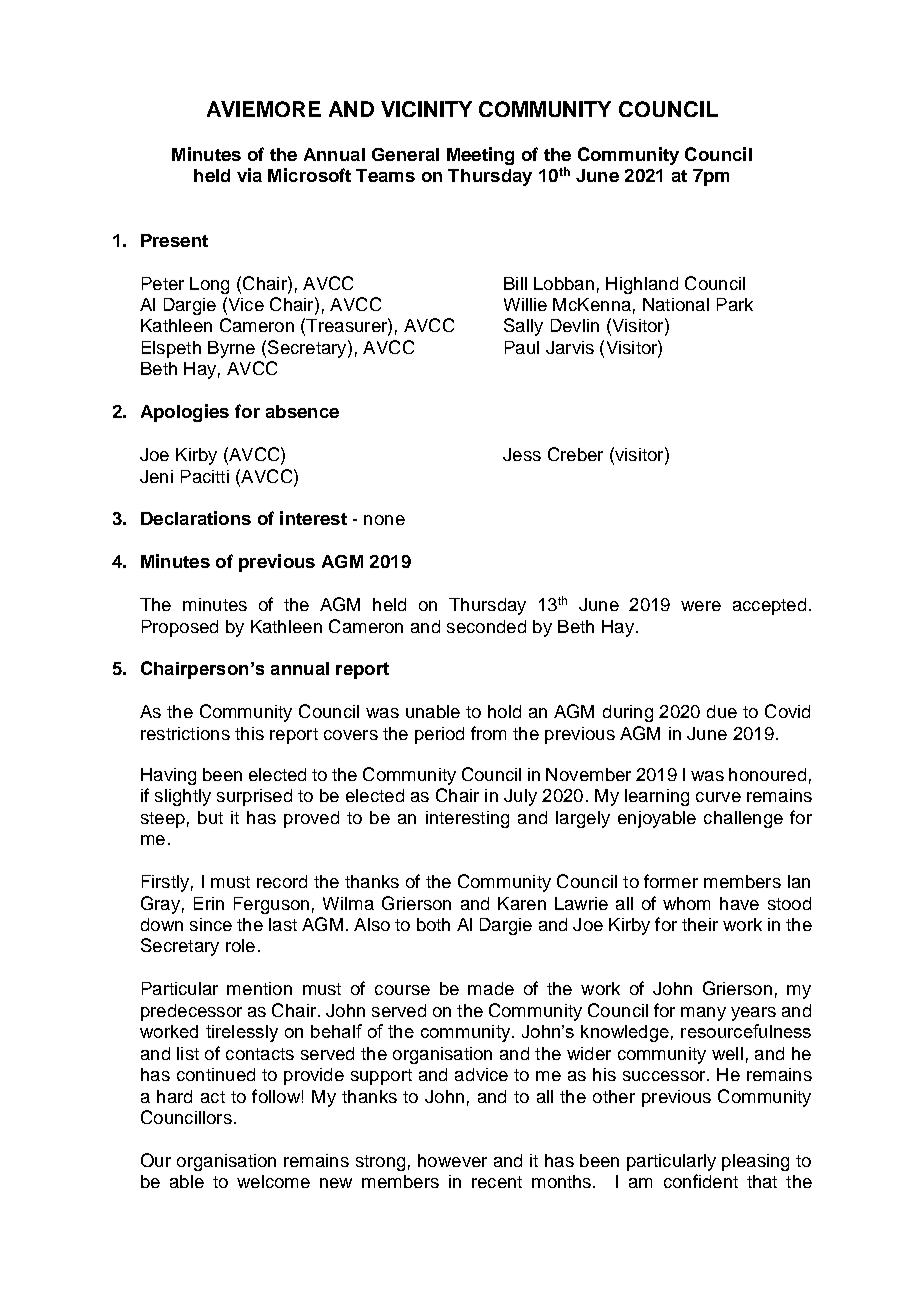 The image size is (924, 1308). I want to click on Highland, so click(642, 285).
